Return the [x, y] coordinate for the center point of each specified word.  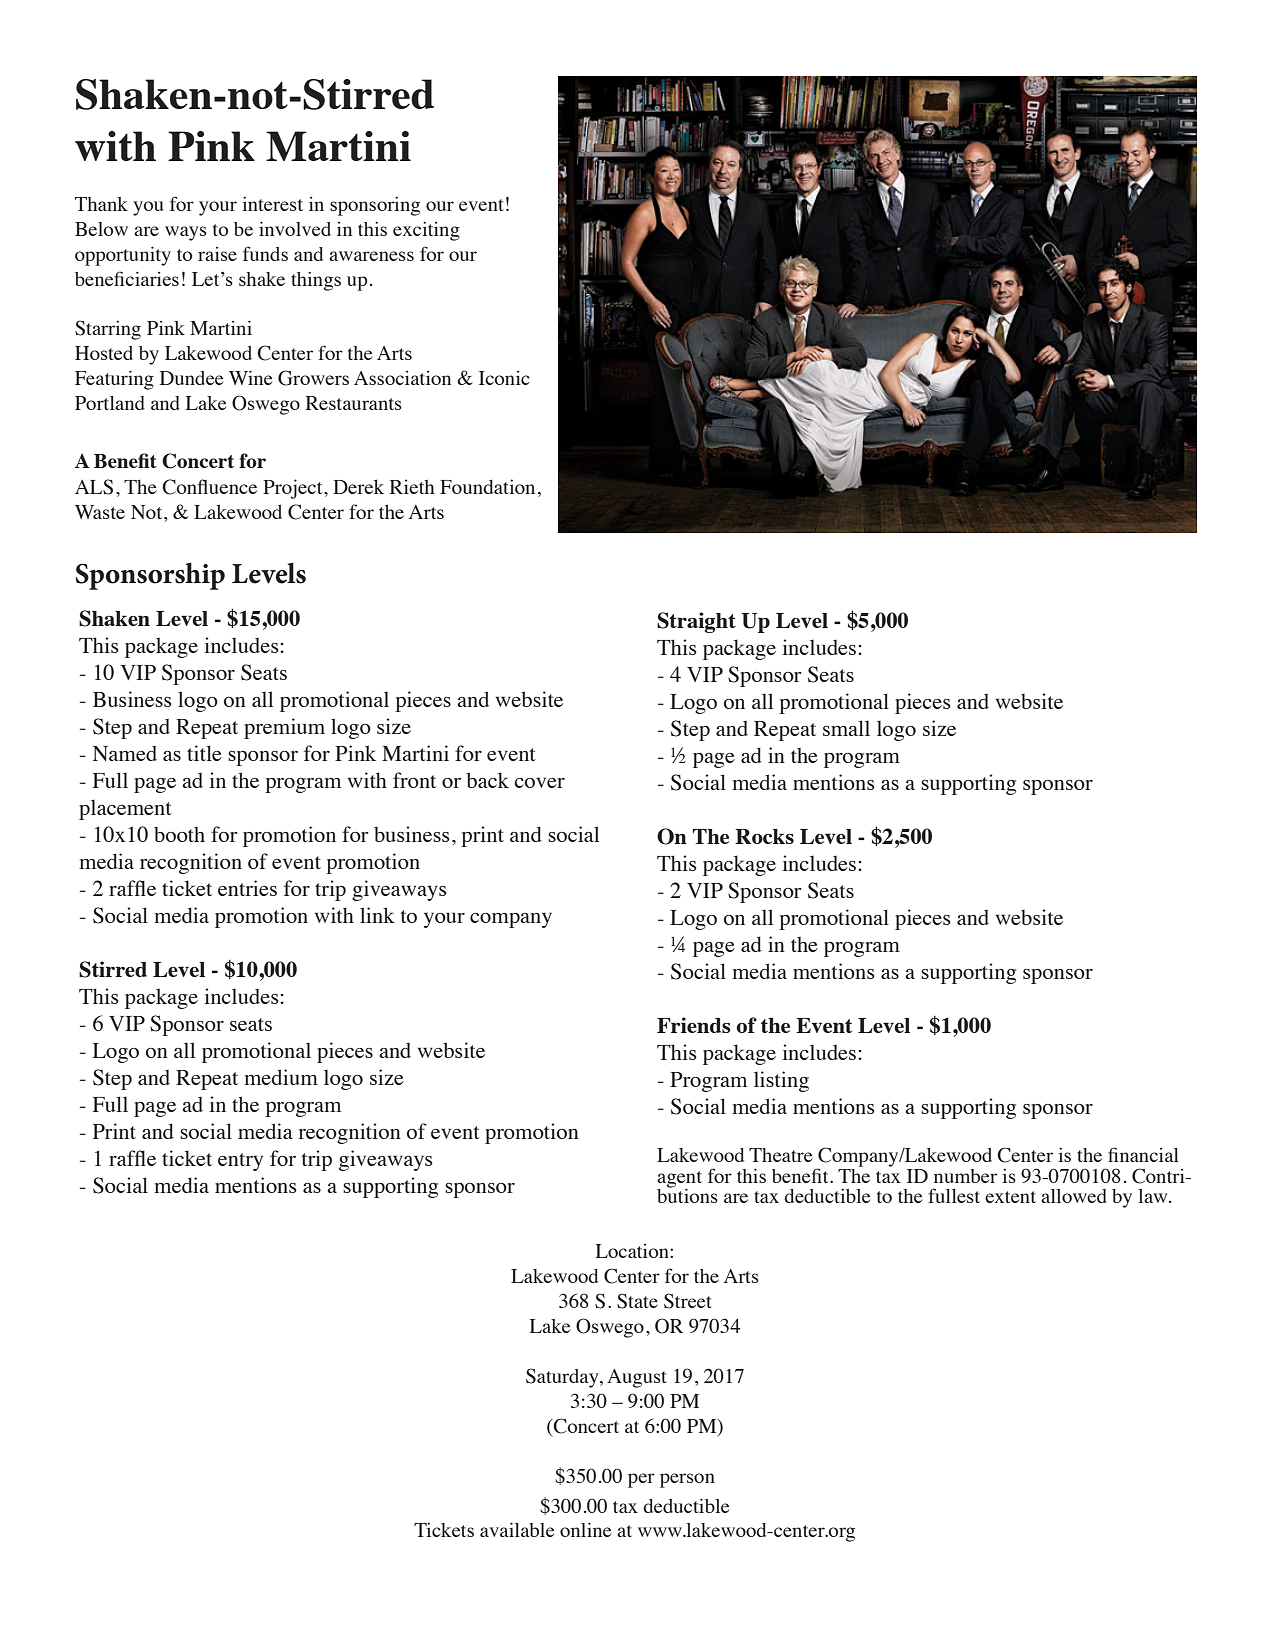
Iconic [504, 378]
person [687, 1480]
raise [217, 254]
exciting [426, 231]
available [517, 1529]
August [637, 1378]
